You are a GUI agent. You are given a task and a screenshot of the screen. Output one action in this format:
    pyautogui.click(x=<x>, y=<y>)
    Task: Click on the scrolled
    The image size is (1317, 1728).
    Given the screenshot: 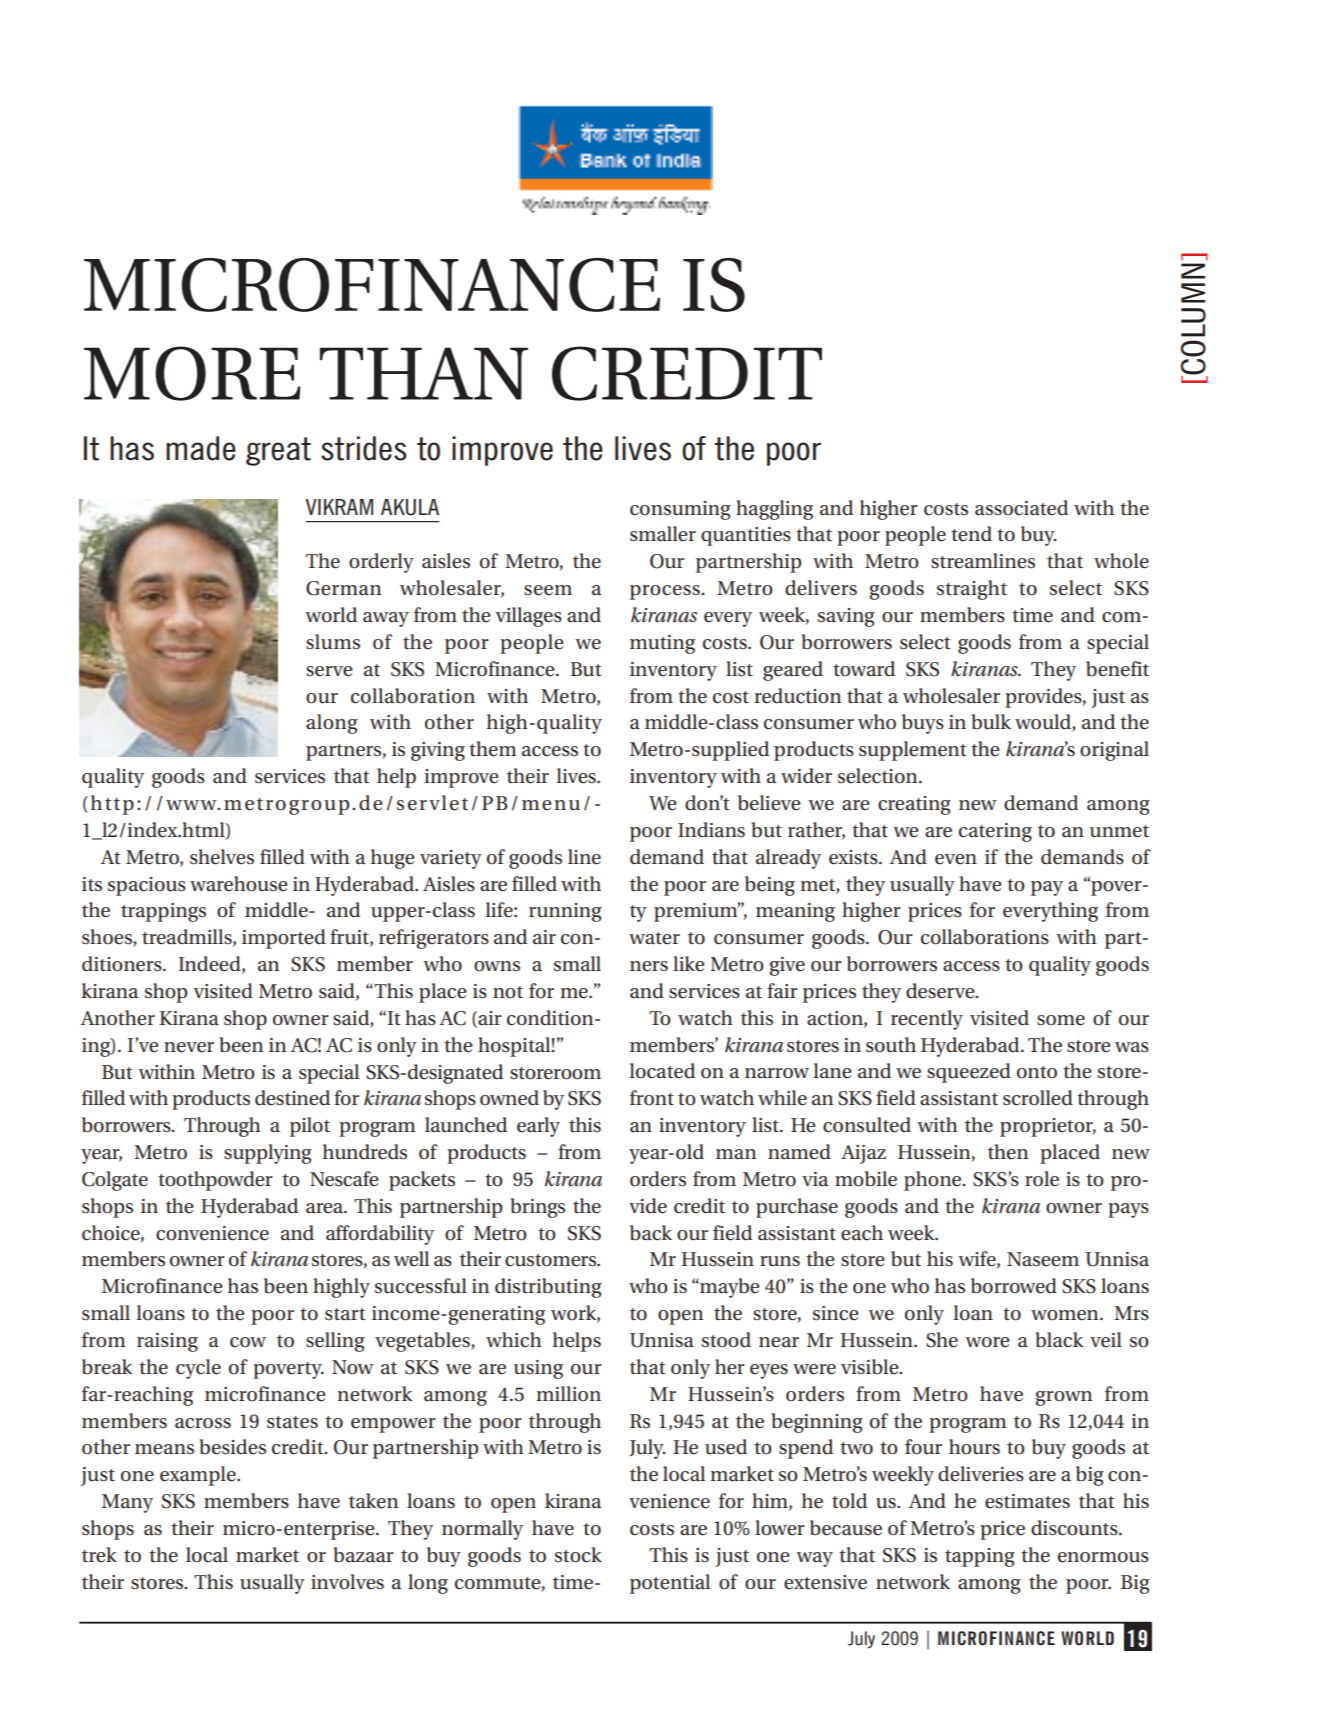 What is the action you would take?
    pyautogui.click(x=1038, y=1098)
